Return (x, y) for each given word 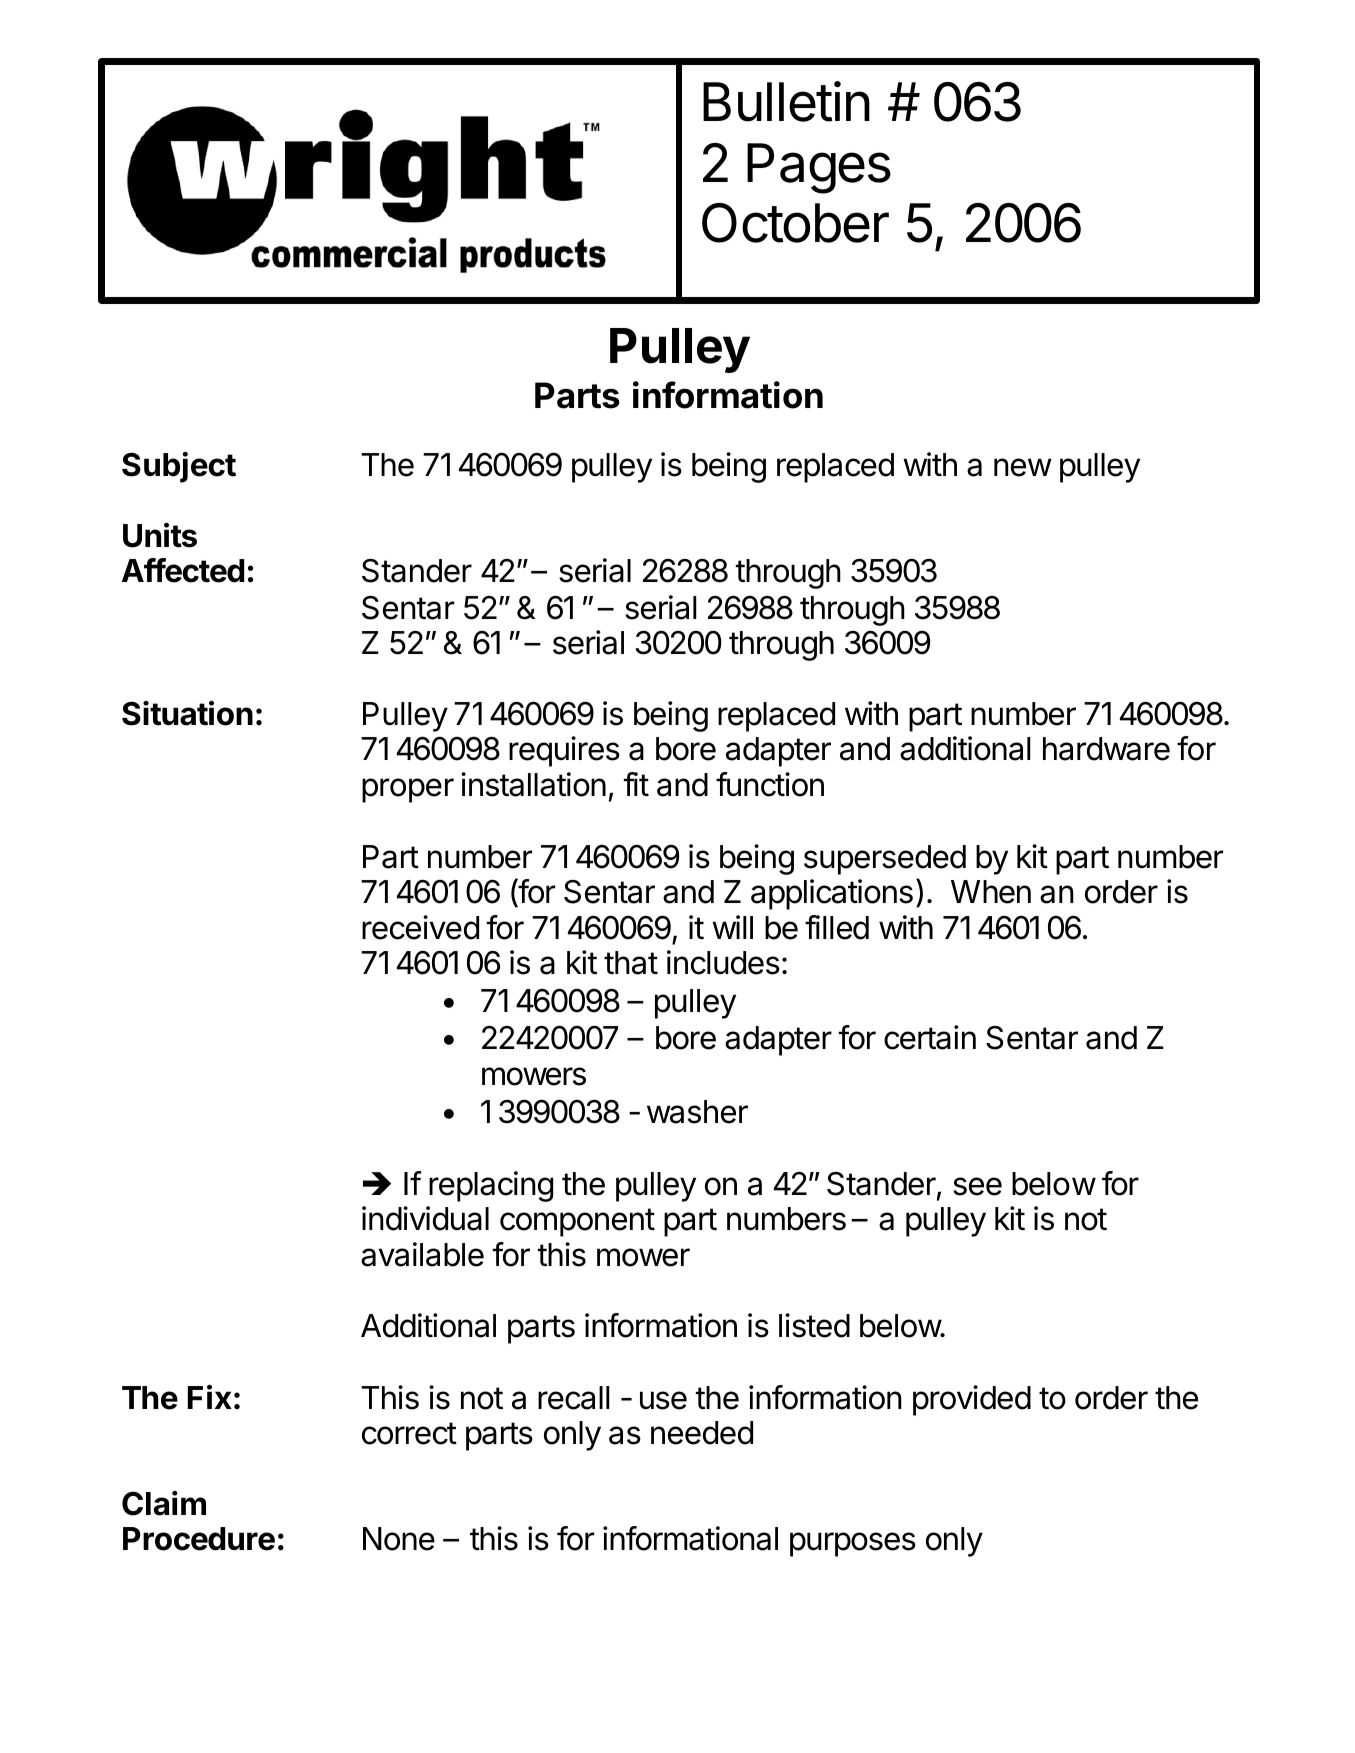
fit (636, 784)
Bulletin (786, 101)
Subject (179, 467)
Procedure (199, 1539)
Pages (819, 168)
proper (408, 790)
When (991, 892)
